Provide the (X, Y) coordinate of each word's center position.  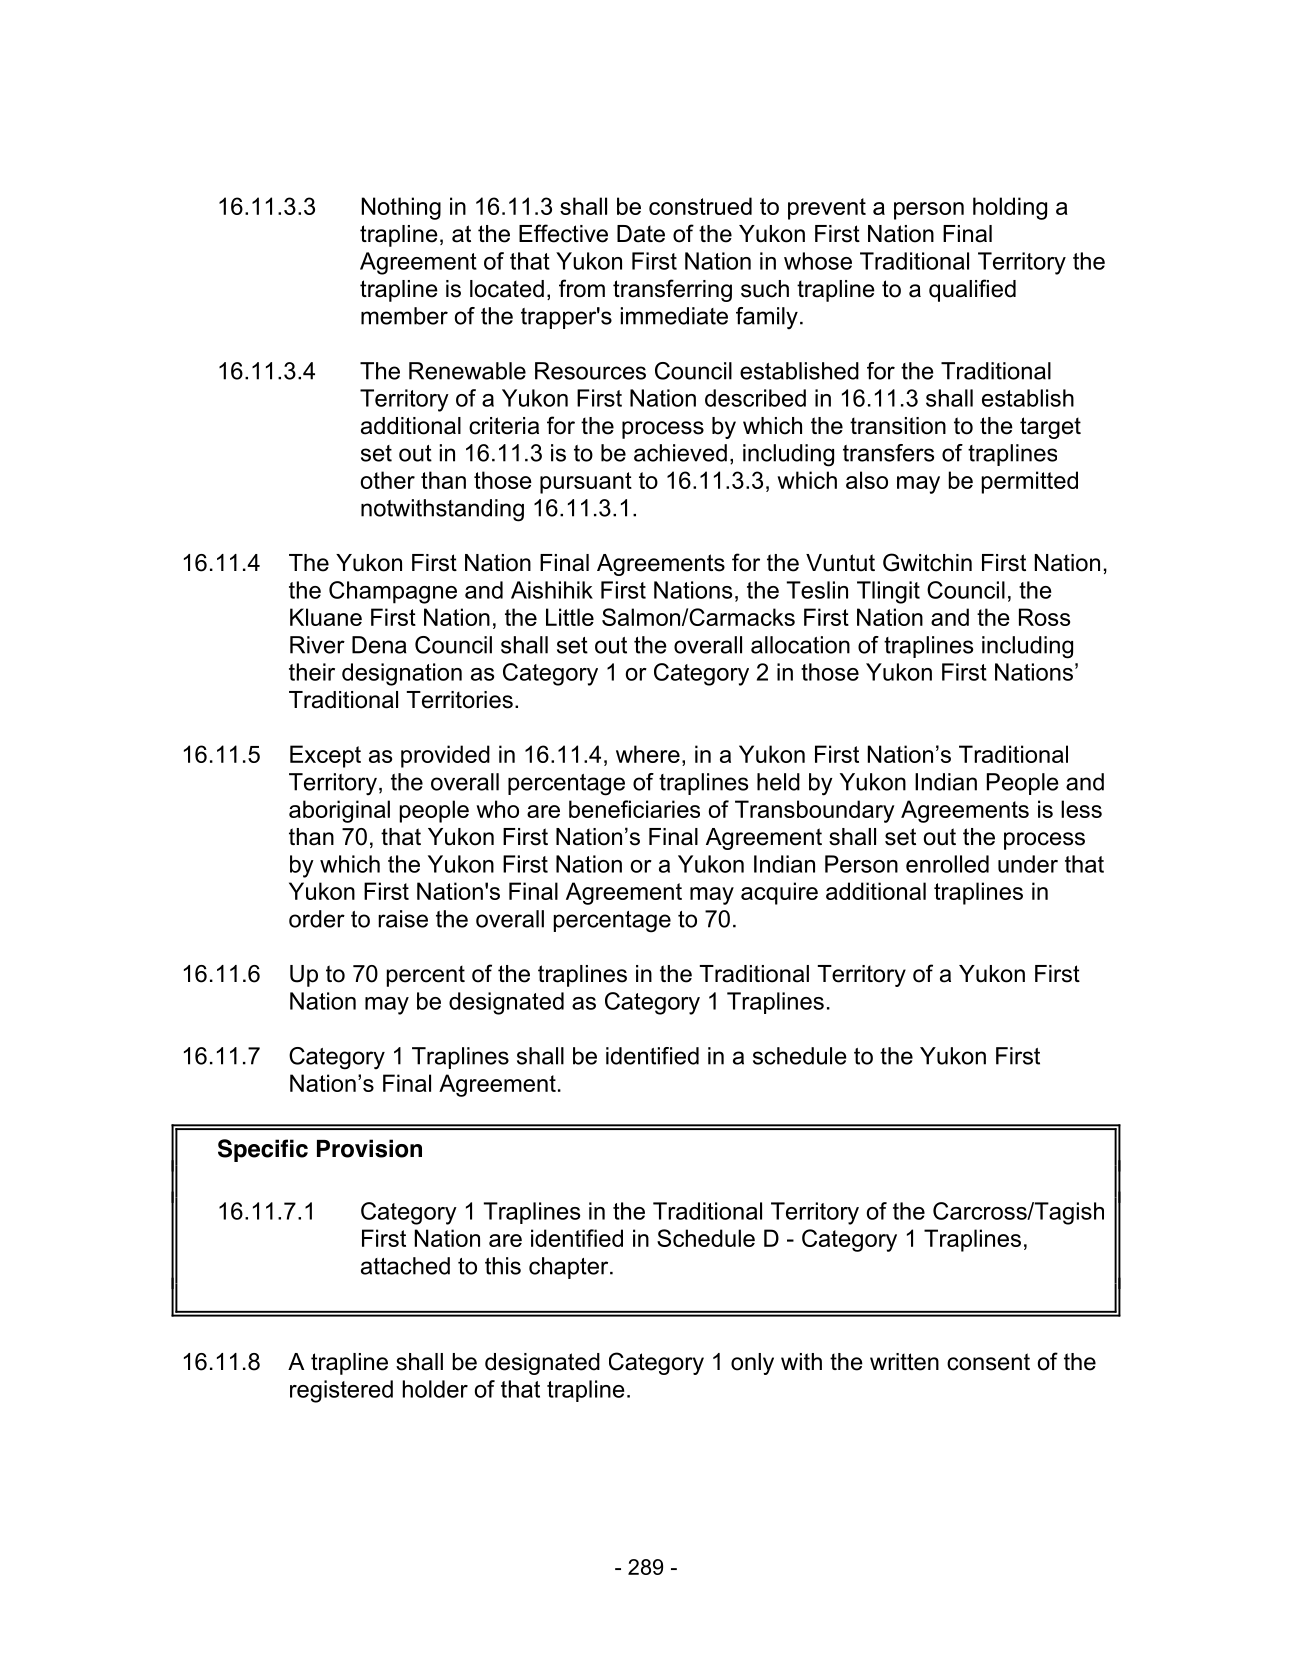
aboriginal (339, 811)
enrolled (947, 864)
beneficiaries (634, 809)
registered (341, 1391)
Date (641, 234)
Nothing (401, 208)
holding (1010, 208)
